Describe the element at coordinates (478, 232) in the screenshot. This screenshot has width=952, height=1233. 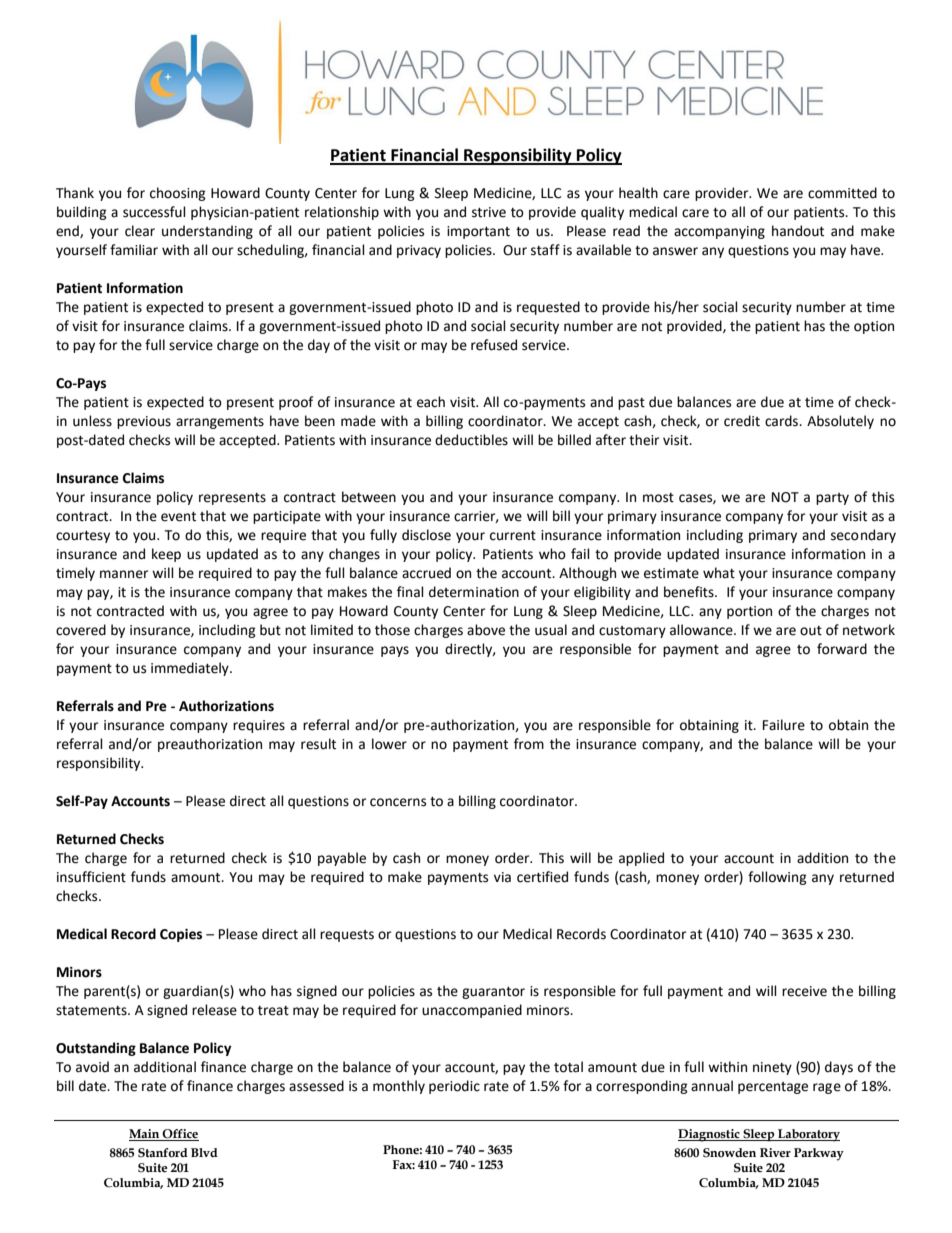
I see `important` at that location.
